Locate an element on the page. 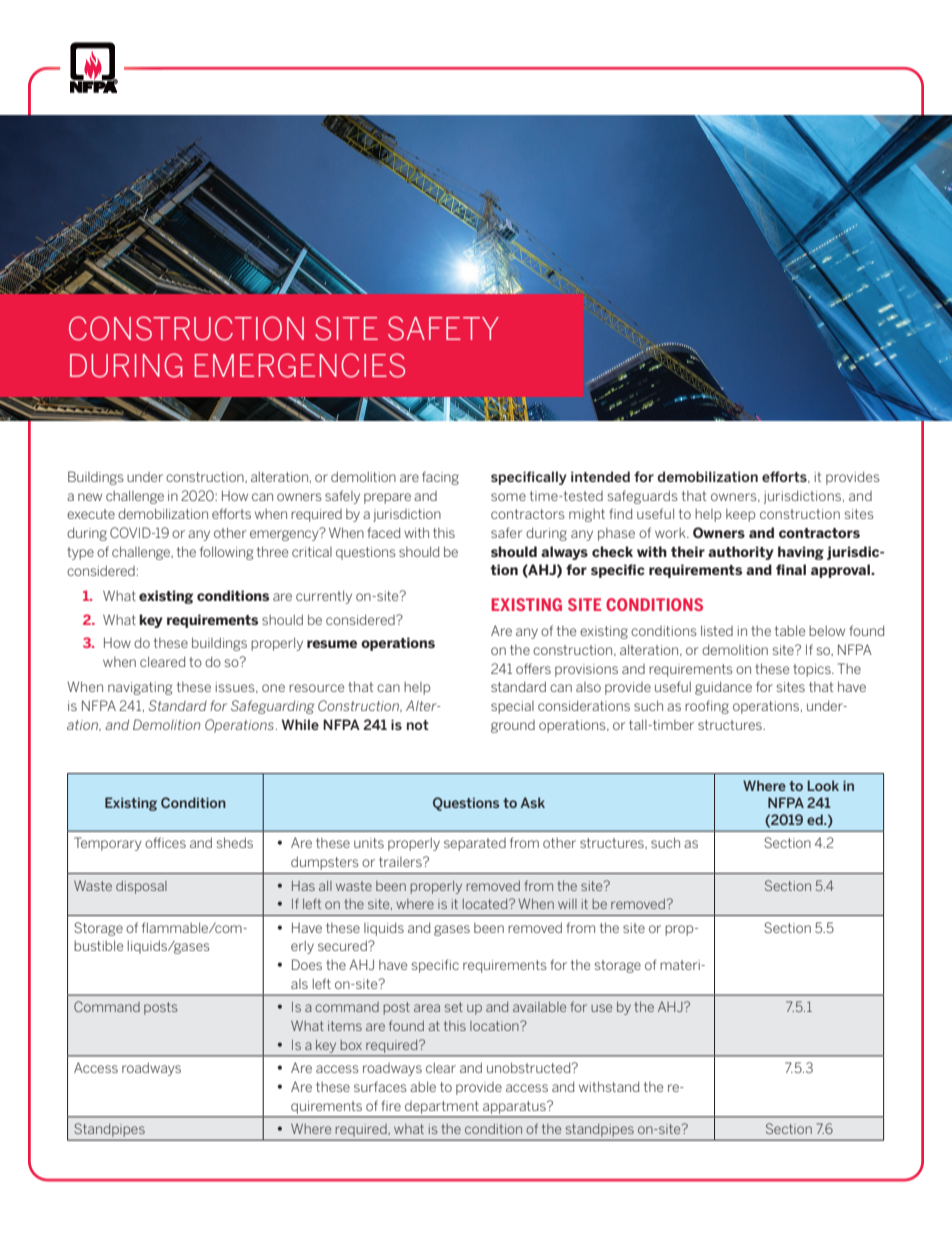  department is located at coordinates (441, 1107).
